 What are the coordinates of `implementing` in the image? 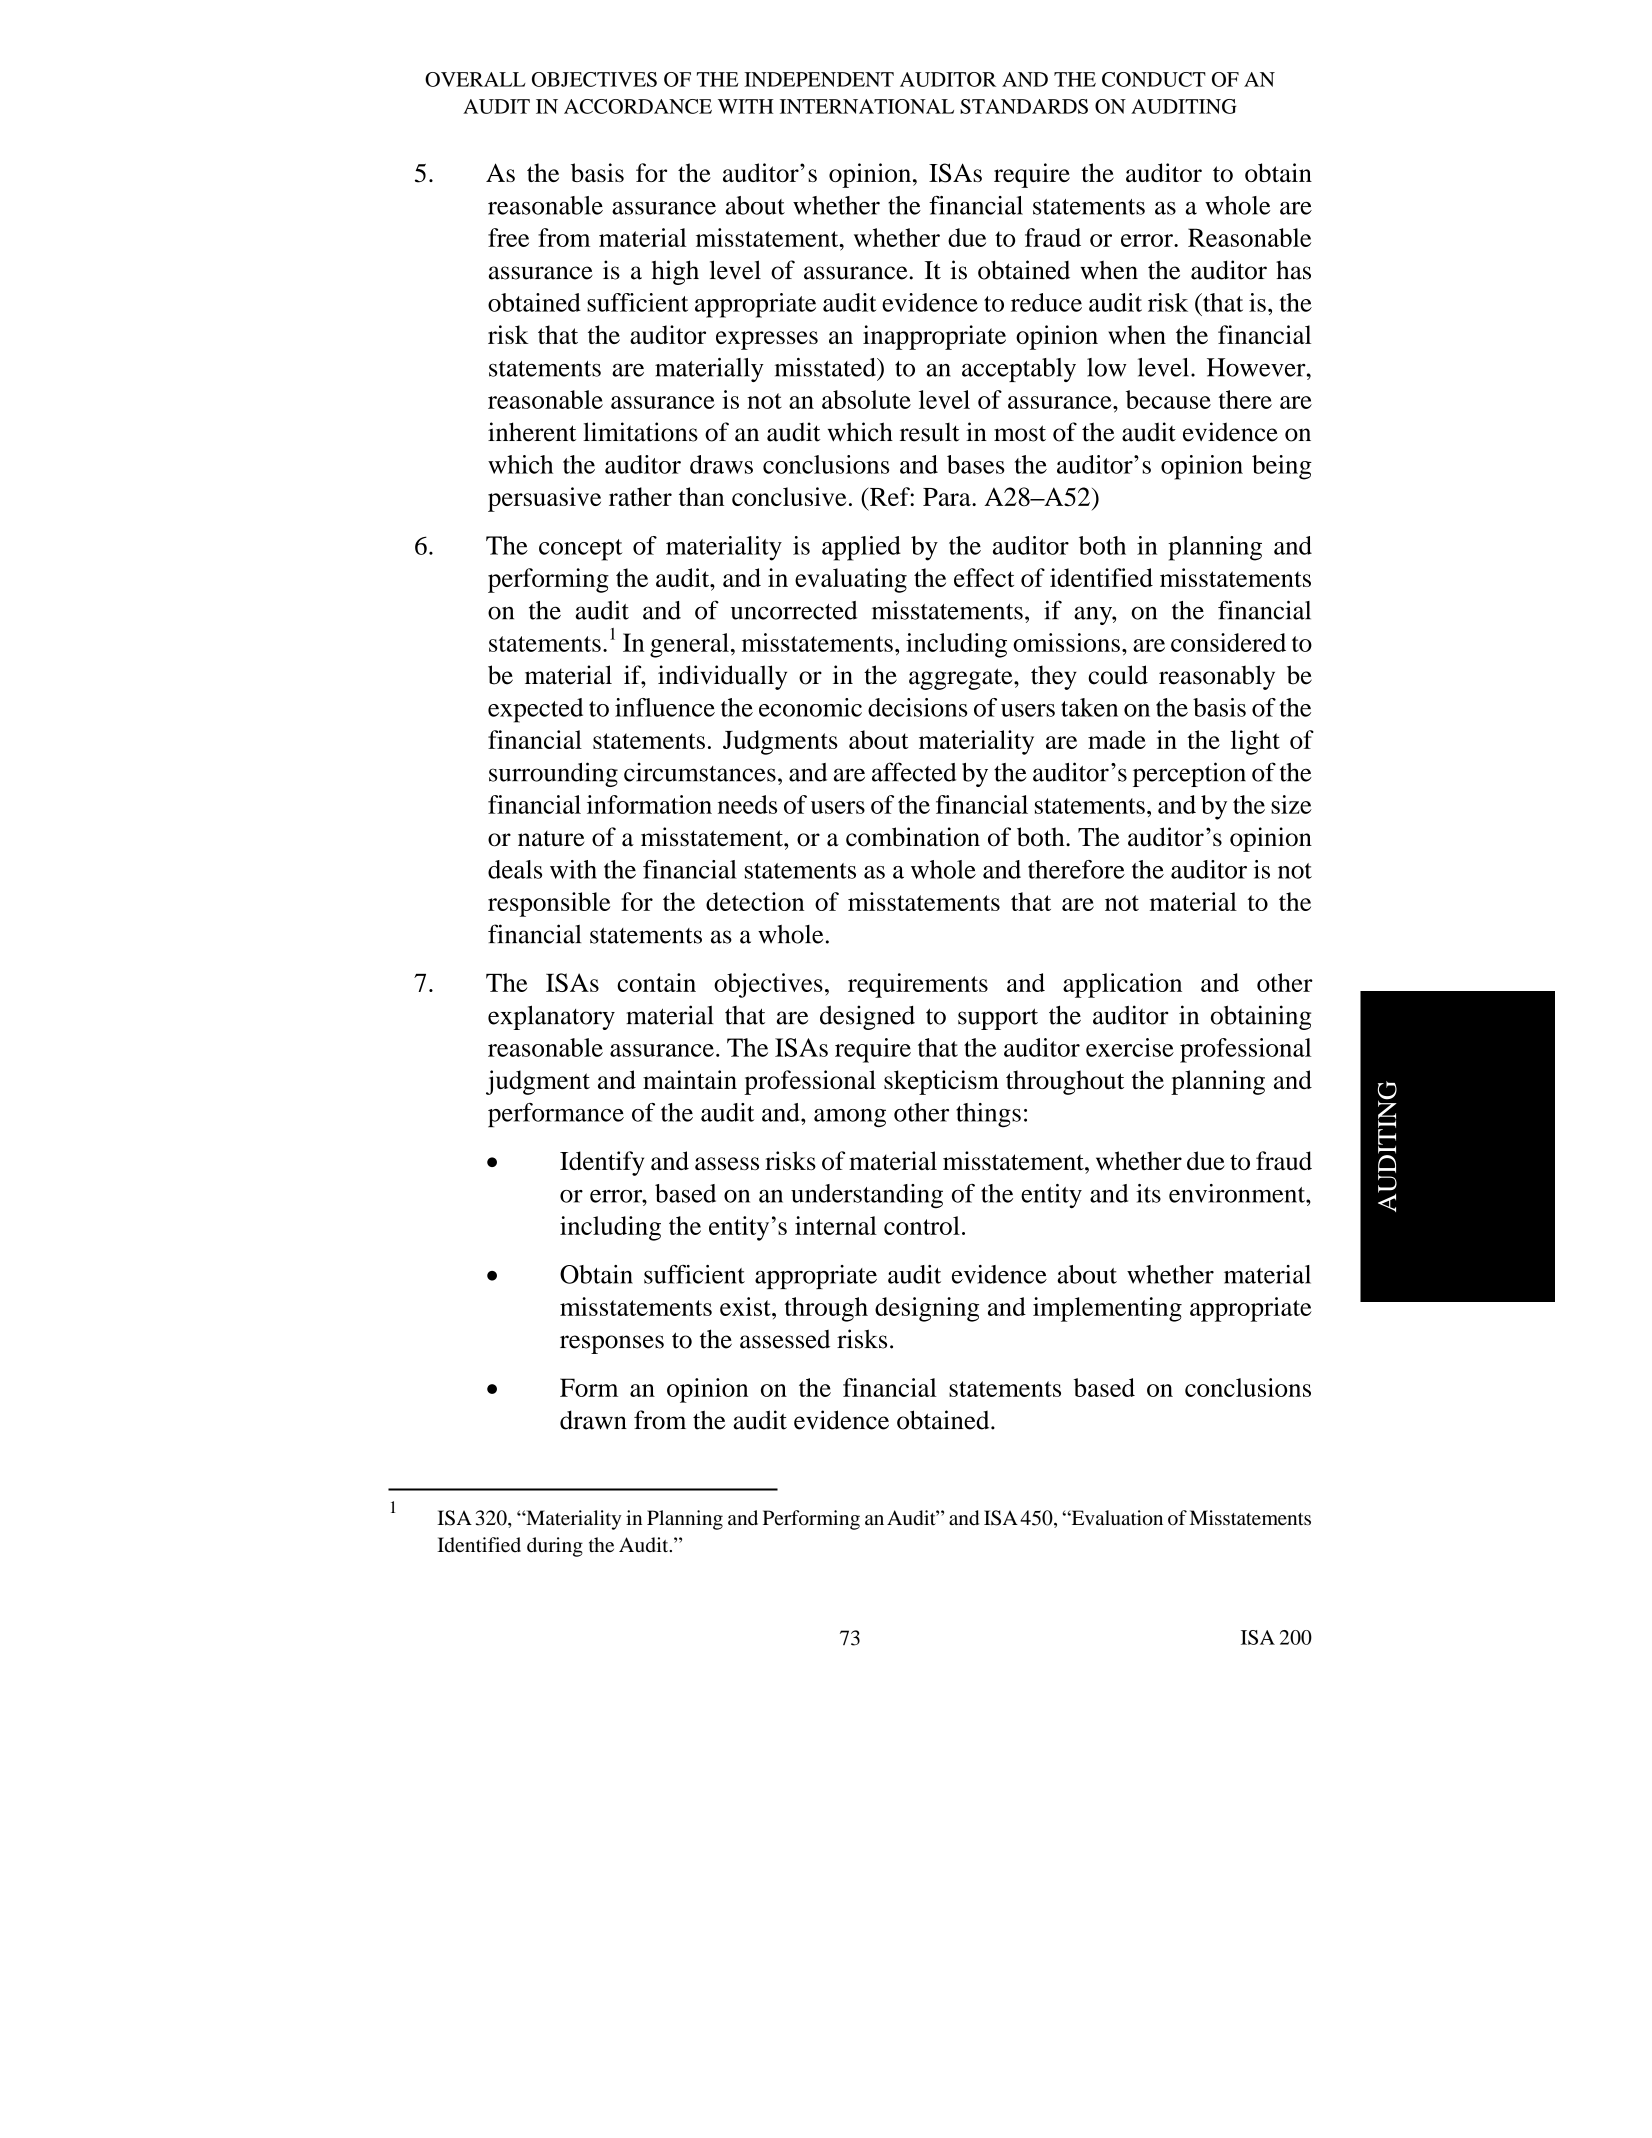 It's located at (1107, 1309).
